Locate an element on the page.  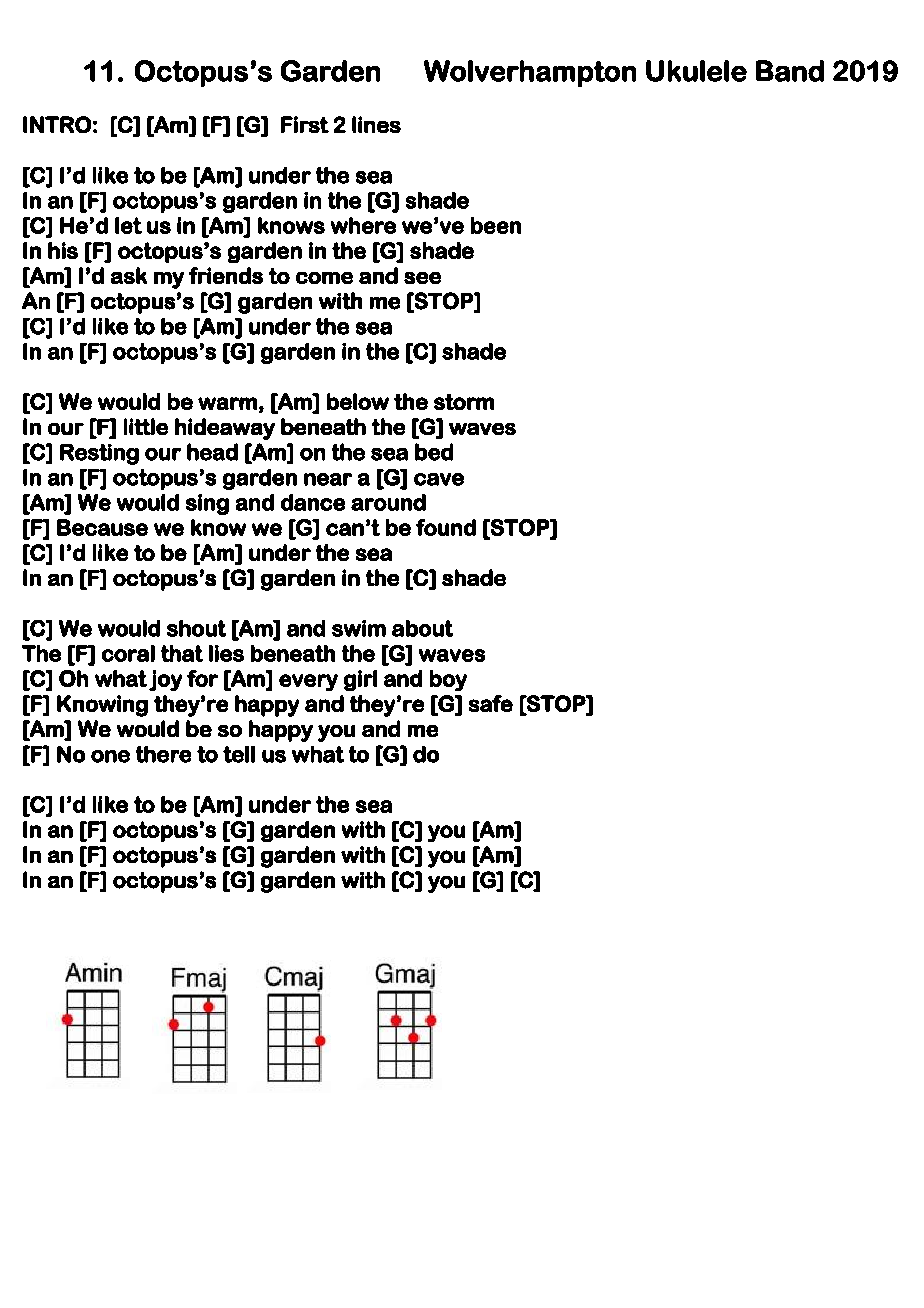
there is located at coordinates (163, 754).
